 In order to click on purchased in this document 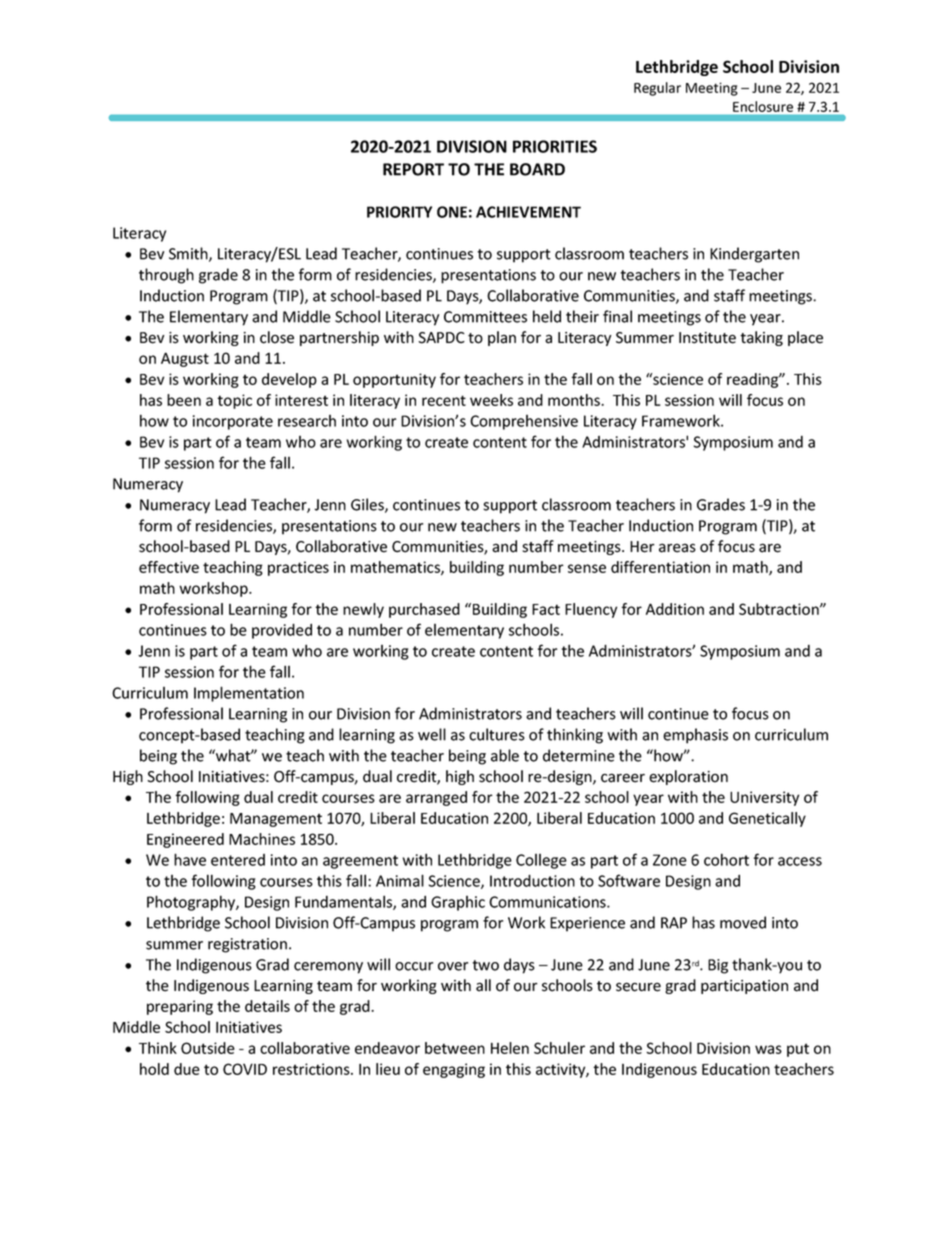, I will do `click(424, 610)`.
